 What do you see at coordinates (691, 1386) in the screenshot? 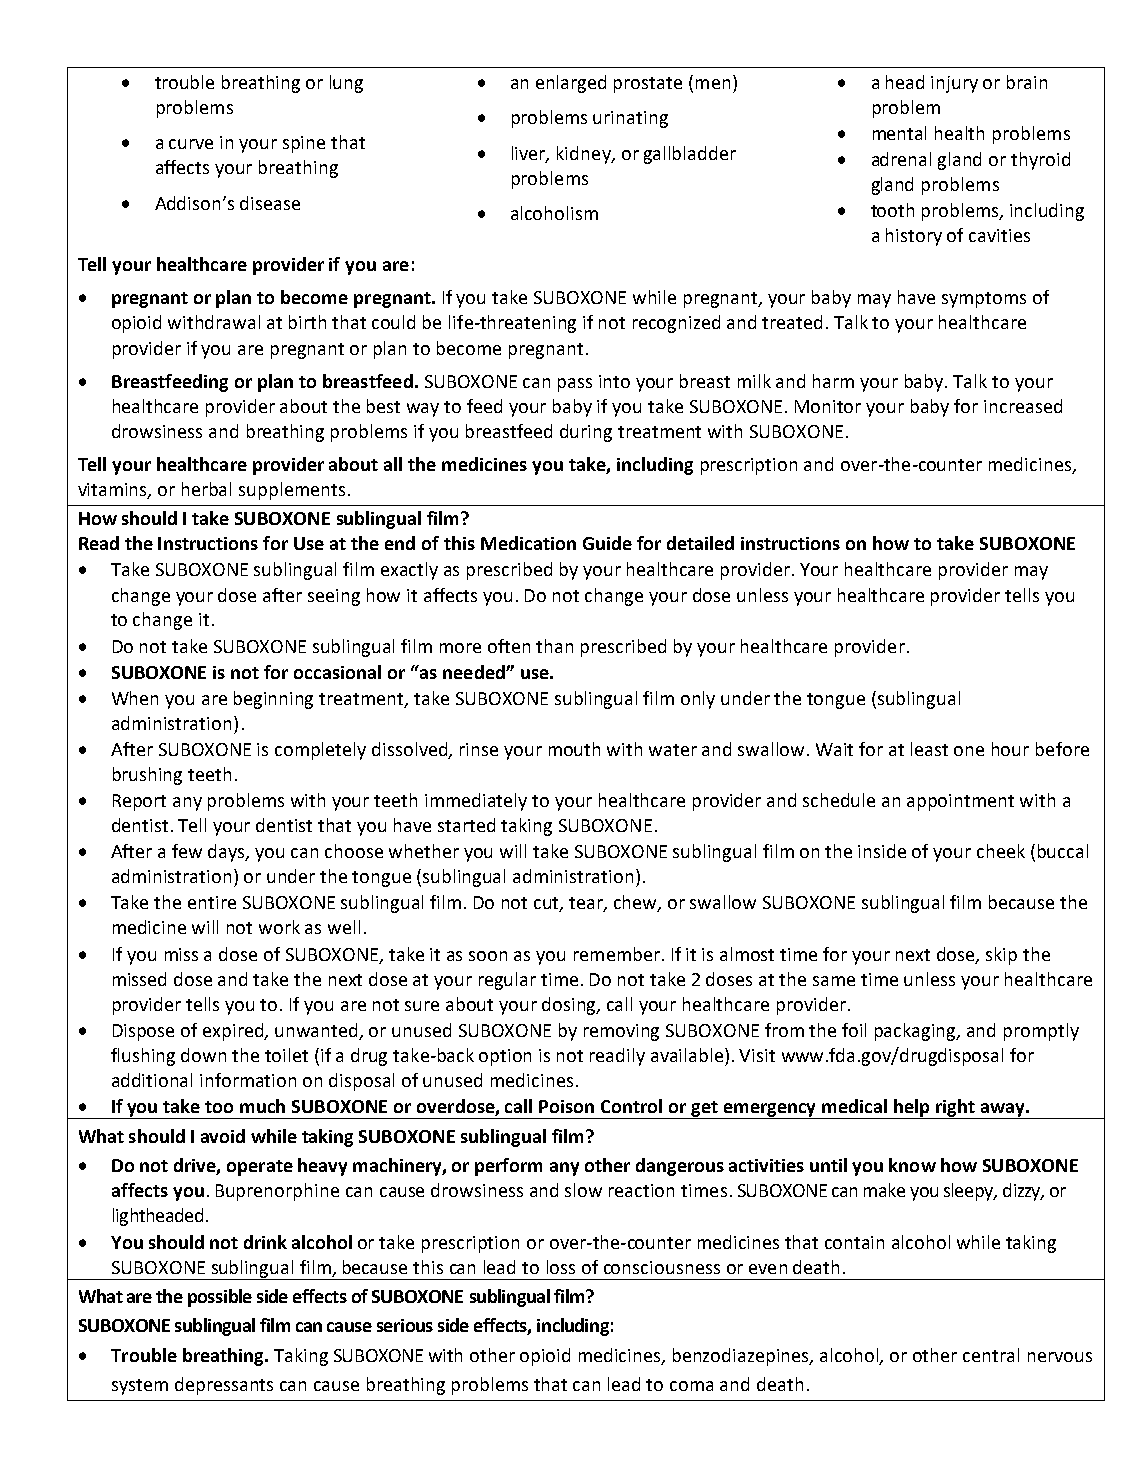
I see `coma` at bounding box center [691, 1386].
